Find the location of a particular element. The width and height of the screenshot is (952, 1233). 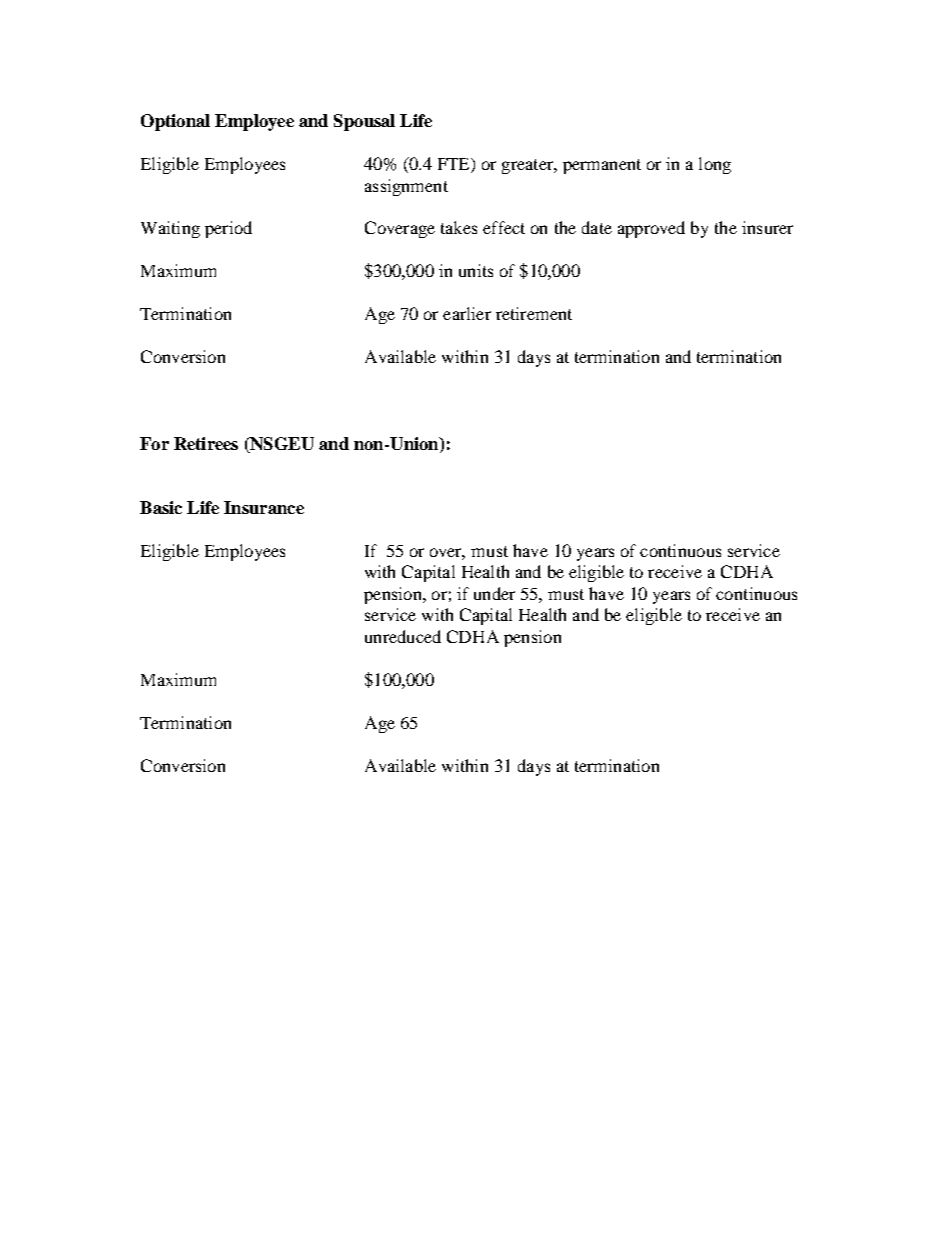

Insurance is located at coordinates (264, 507).
